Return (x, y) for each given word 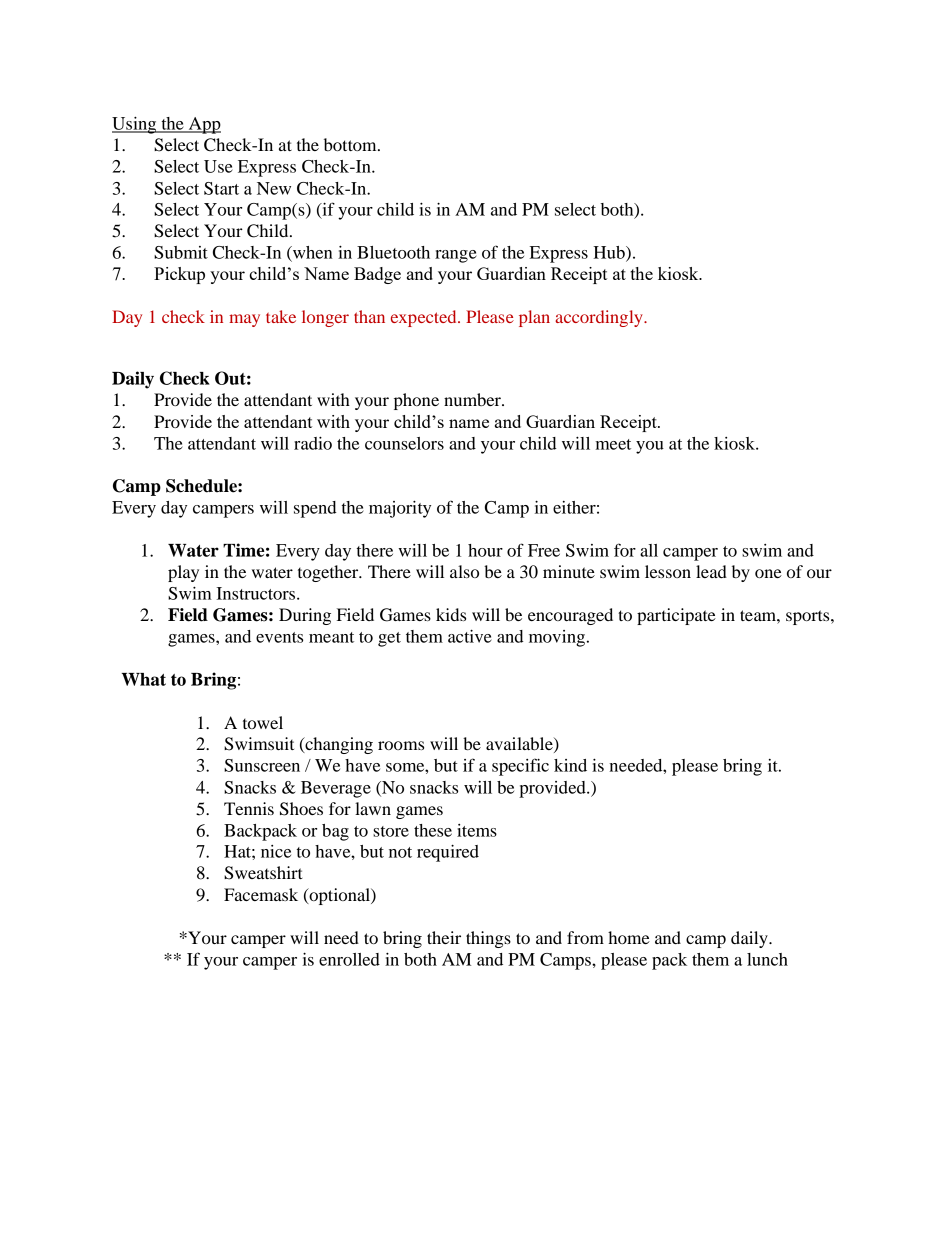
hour (485, 550)
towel (263, 722)
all (649, 550)
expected (425, 318)
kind (570, 765)
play (183, 573)
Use (218, 166)
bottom (351, 144)
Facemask (261, 894)
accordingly (600, 318)
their (444, 937)
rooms (401, 745)
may (244, 320)
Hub (610, 253)
